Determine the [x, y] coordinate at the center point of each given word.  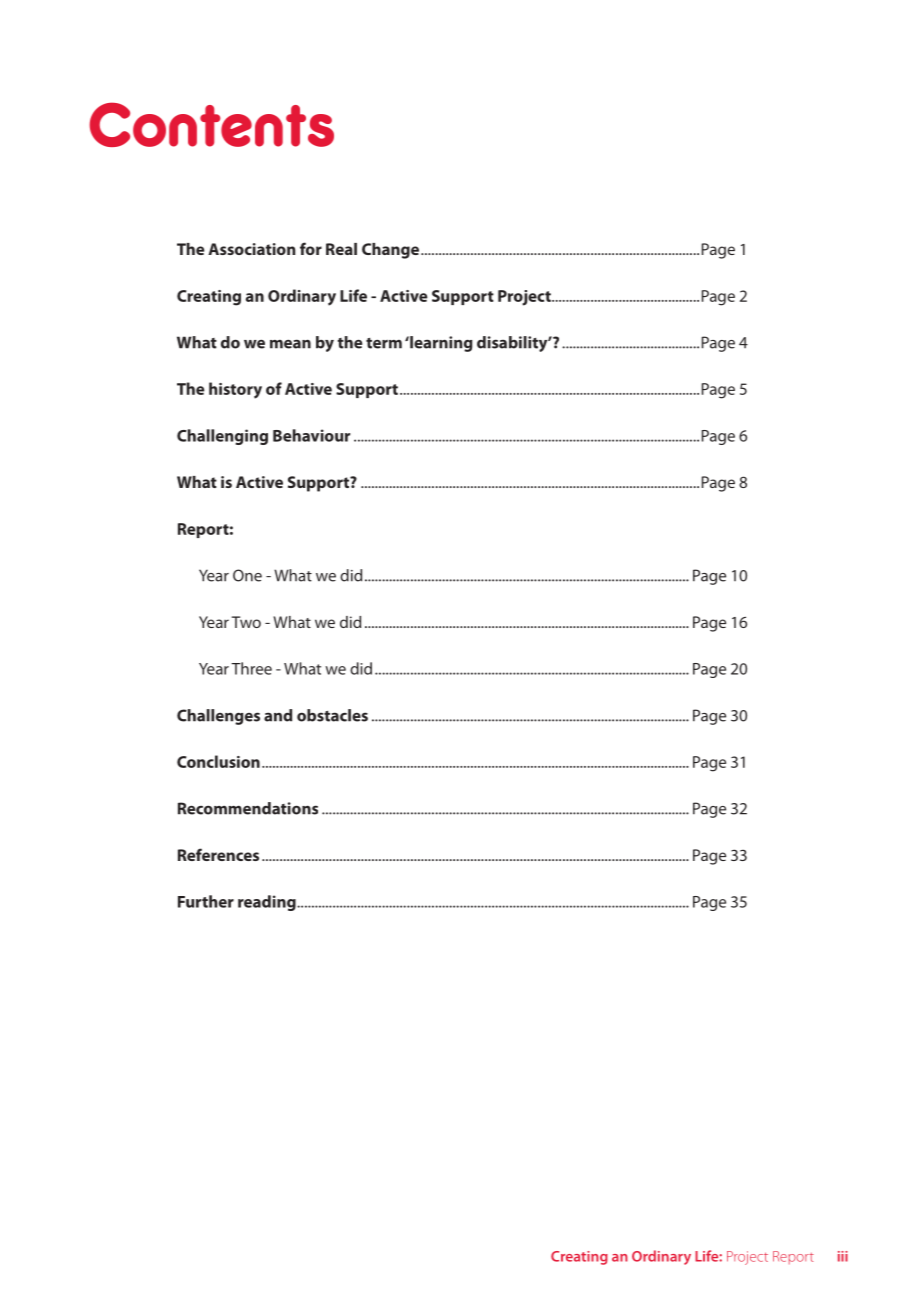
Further [206, 901]
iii [843, 1256]
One [247, 575]
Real [341, 249]
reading [268, 903]
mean [290, 344]
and [278, 715]
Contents [211, 124]
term [384, 343]
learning [440, 344]
